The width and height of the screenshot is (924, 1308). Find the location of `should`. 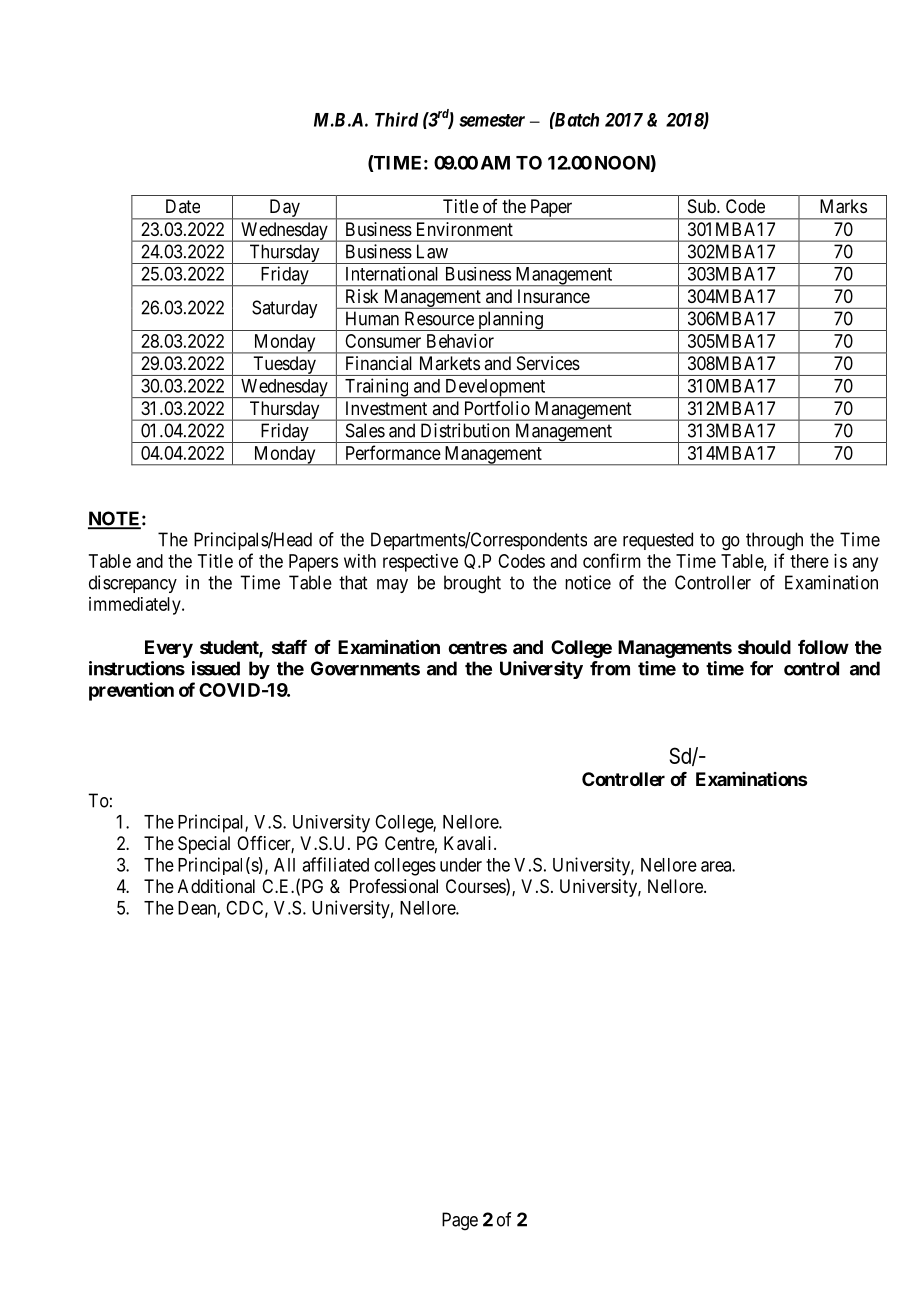

should is located at coordinates (764, 647).
